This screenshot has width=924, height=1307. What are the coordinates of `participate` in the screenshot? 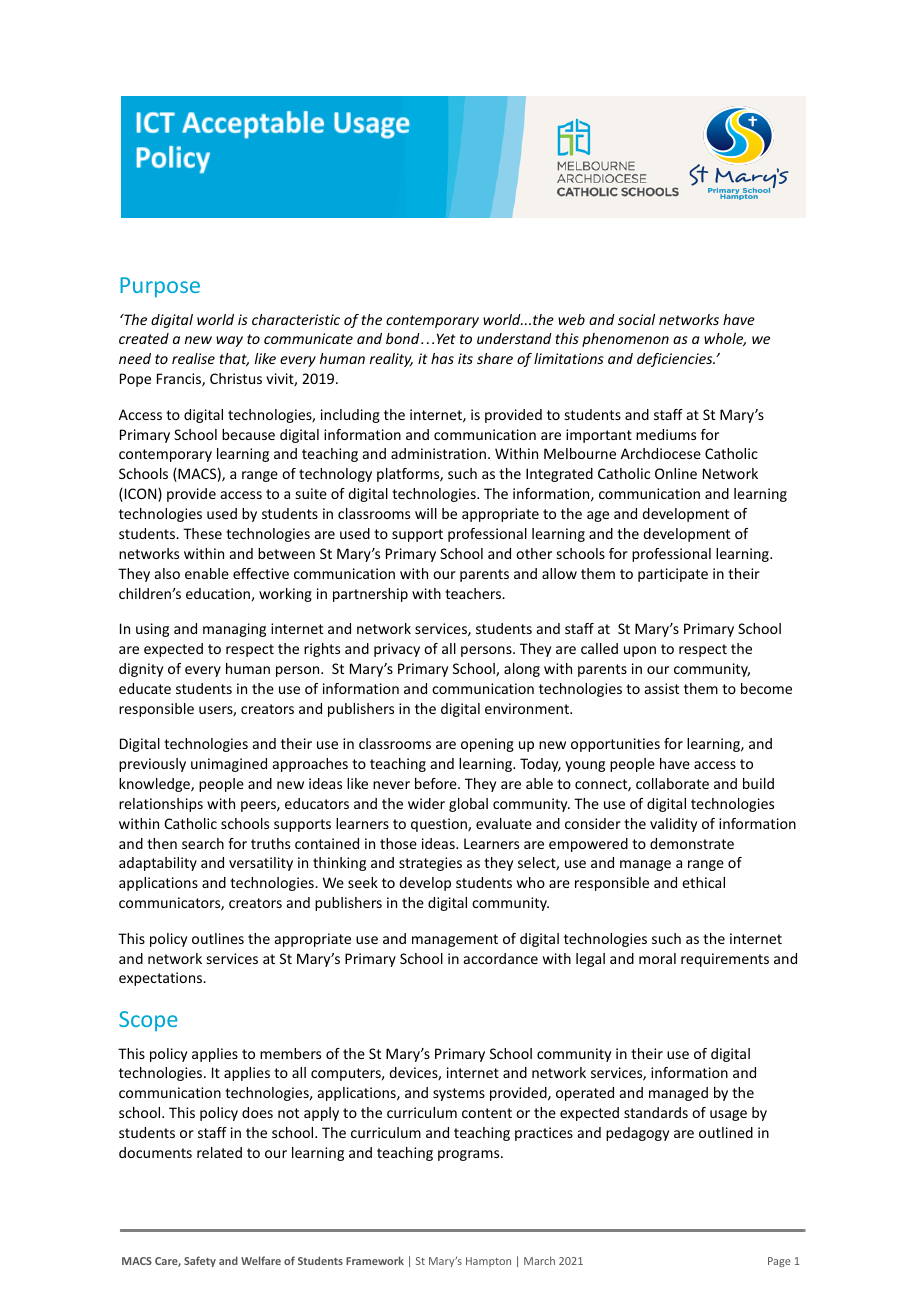 It's located at (673, 575).
